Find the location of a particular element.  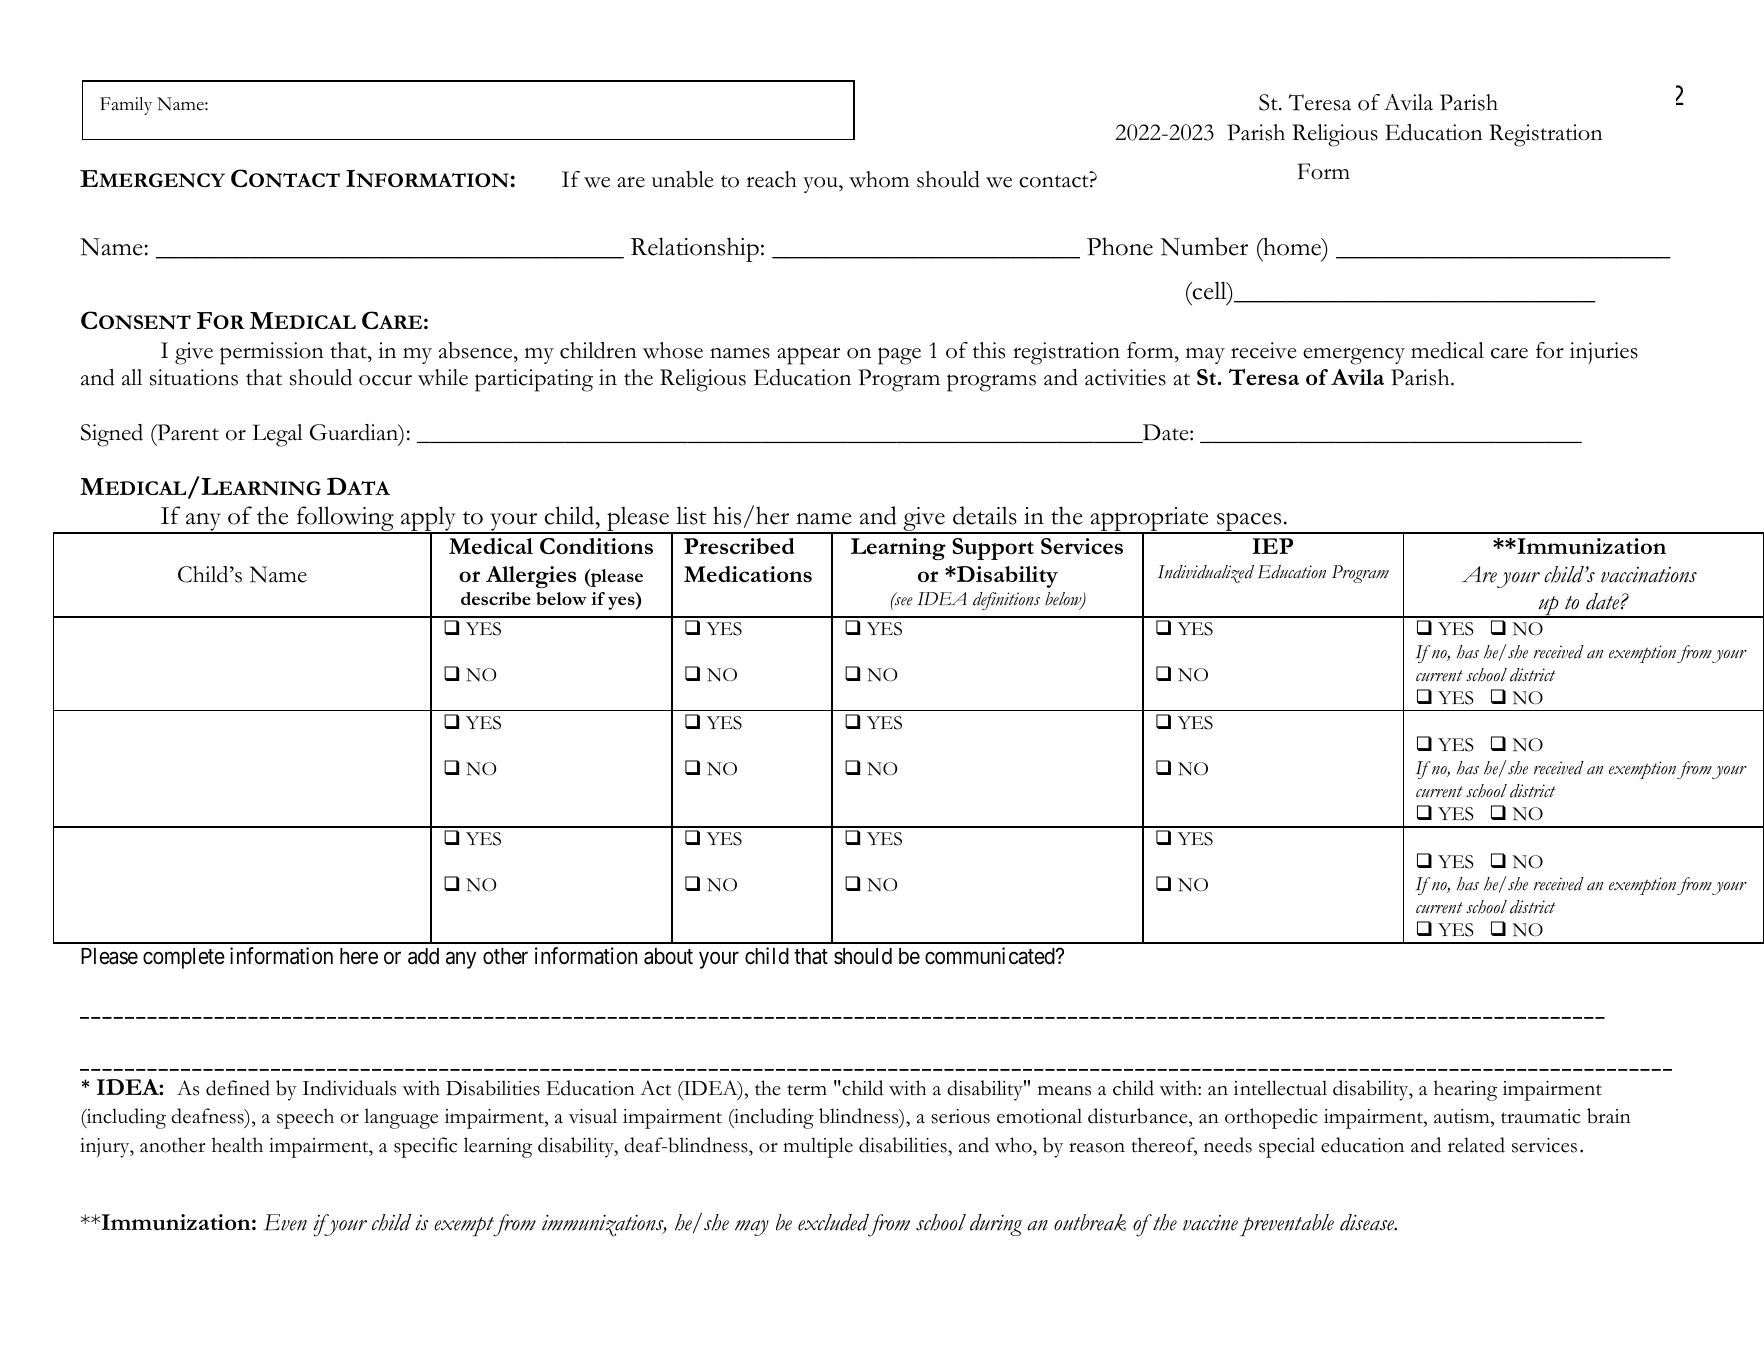

page is located at coordinates (899, 356).
